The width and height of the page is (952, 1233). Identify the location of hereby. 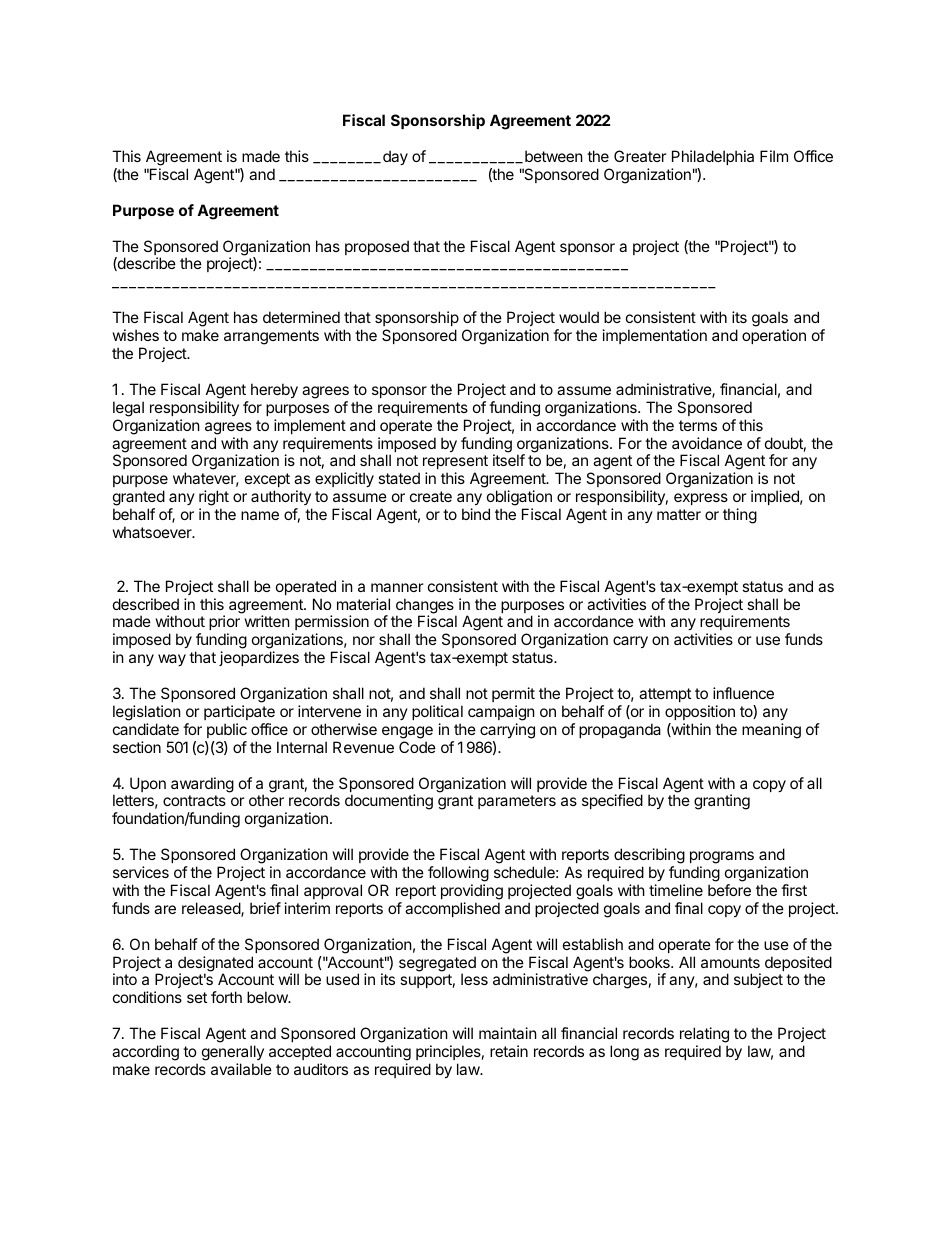
(274, 390).
